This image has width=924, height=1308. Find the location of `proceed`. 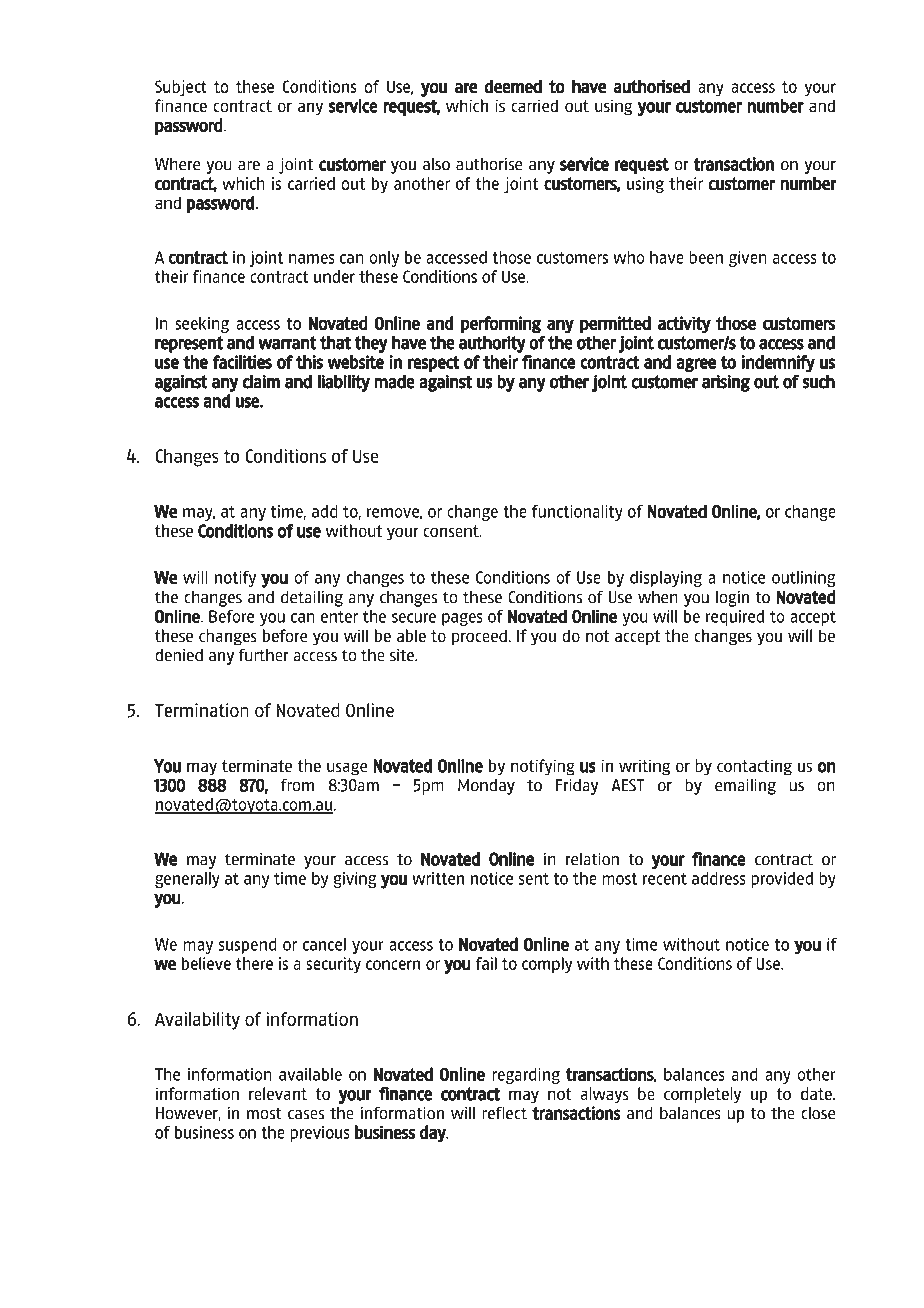

proceed is located at coordinates (479, 637).
